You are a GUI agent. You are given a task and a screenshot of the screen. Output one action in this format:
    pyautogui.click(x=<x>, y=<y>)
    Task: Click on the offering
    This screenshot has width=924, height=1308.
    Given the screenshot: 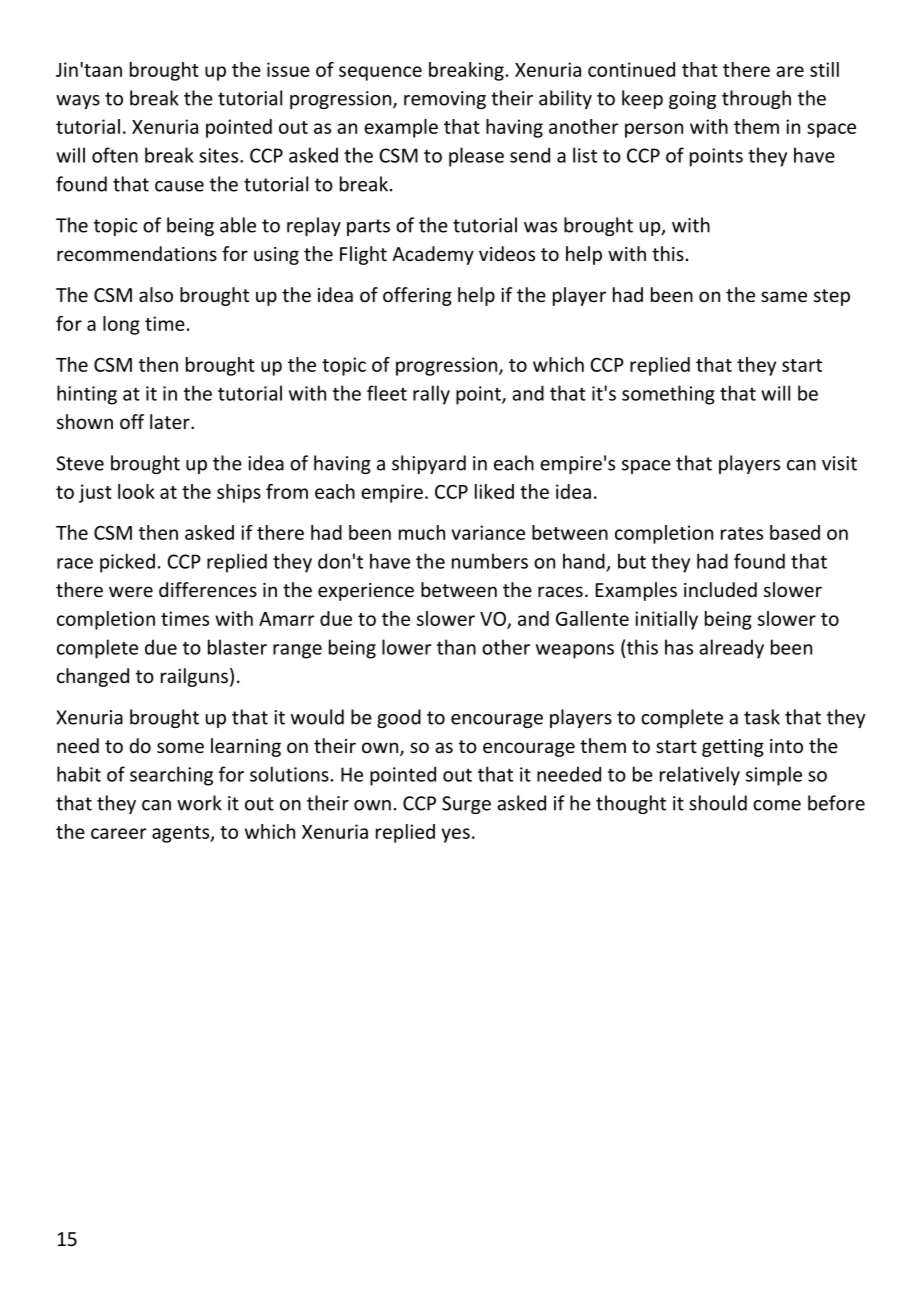 What is the action you would take?
    pyautogui.click(x=417, y=296)
